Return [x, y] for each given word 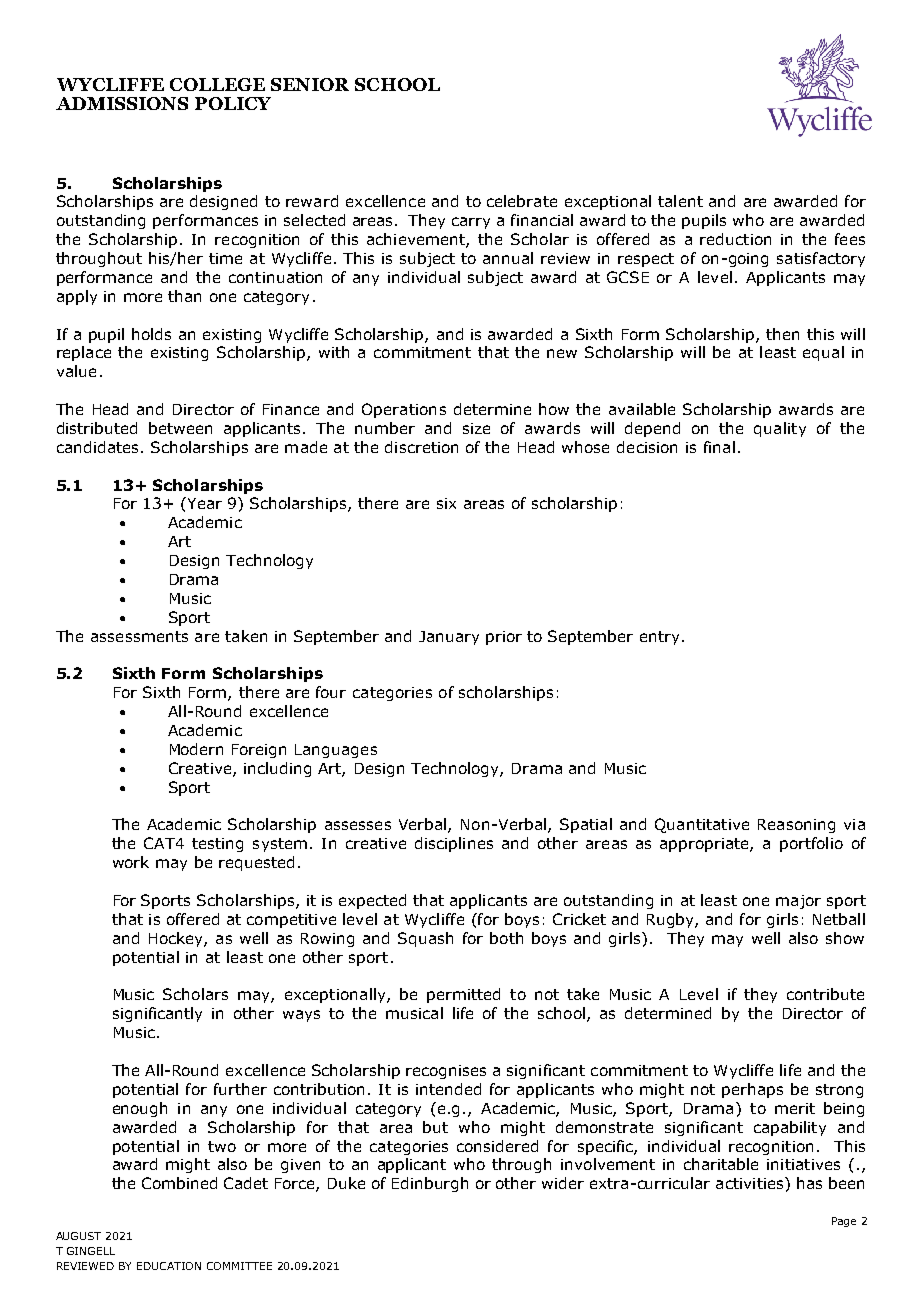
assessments [139, 636]
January [449, 638]
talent [680, 201]
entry [659, 638]
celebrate [522, 201]
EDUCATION [169, 1266]
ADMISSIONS [122, 103]
